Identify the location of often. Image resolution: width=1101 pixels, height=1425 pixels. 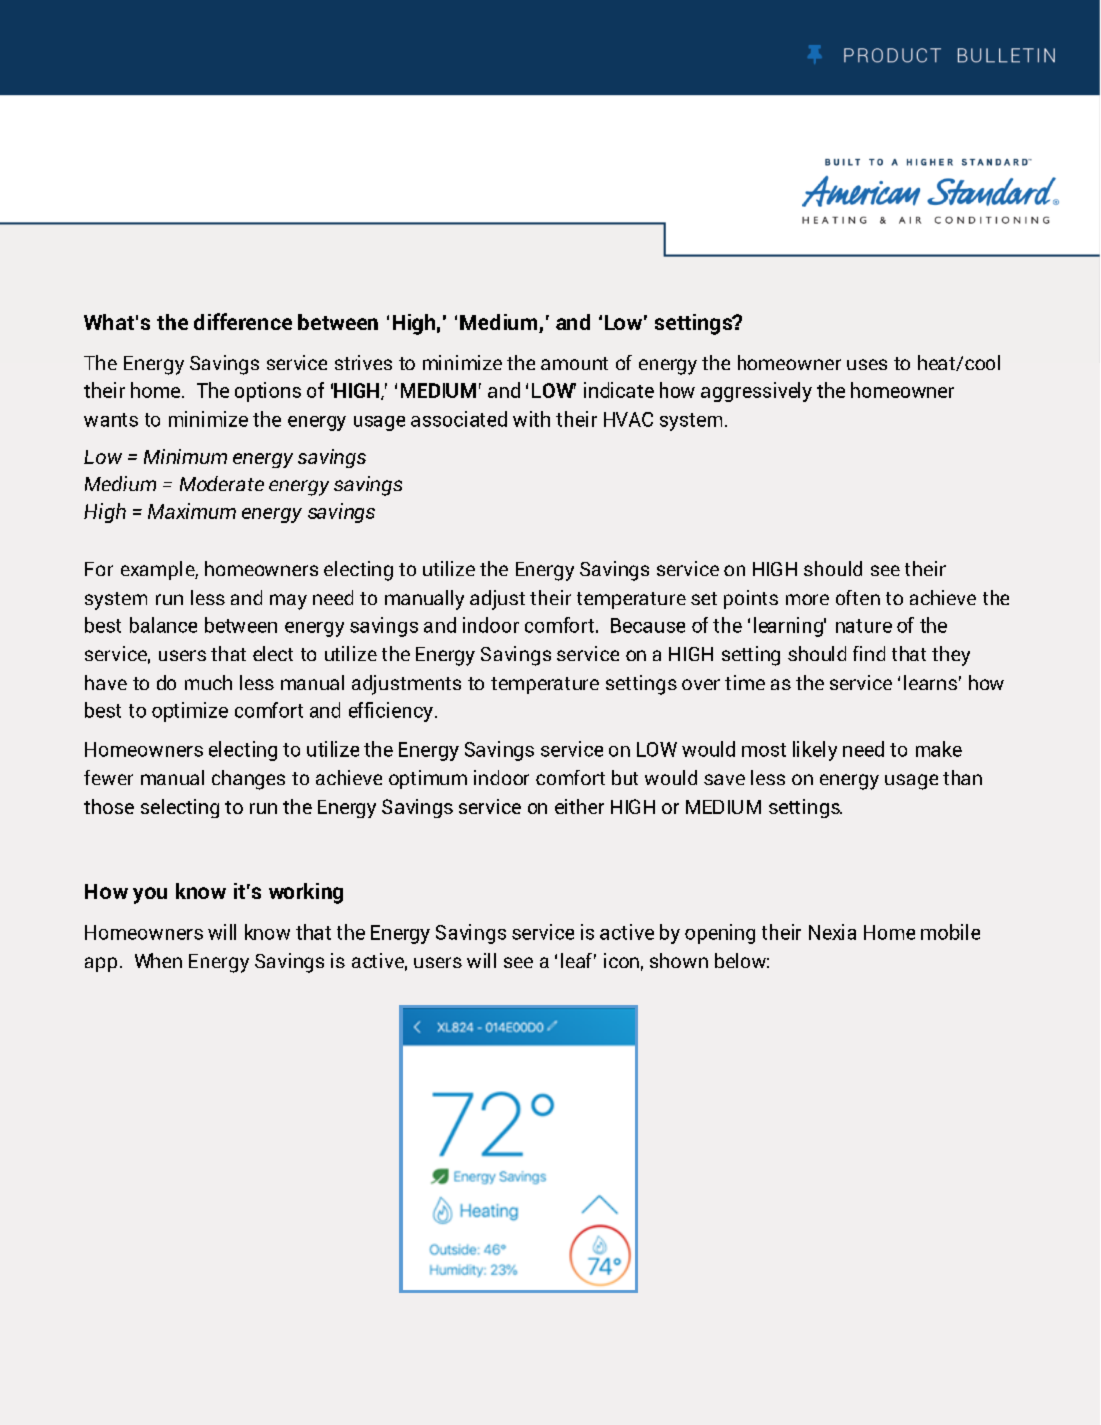
(858, 597).
